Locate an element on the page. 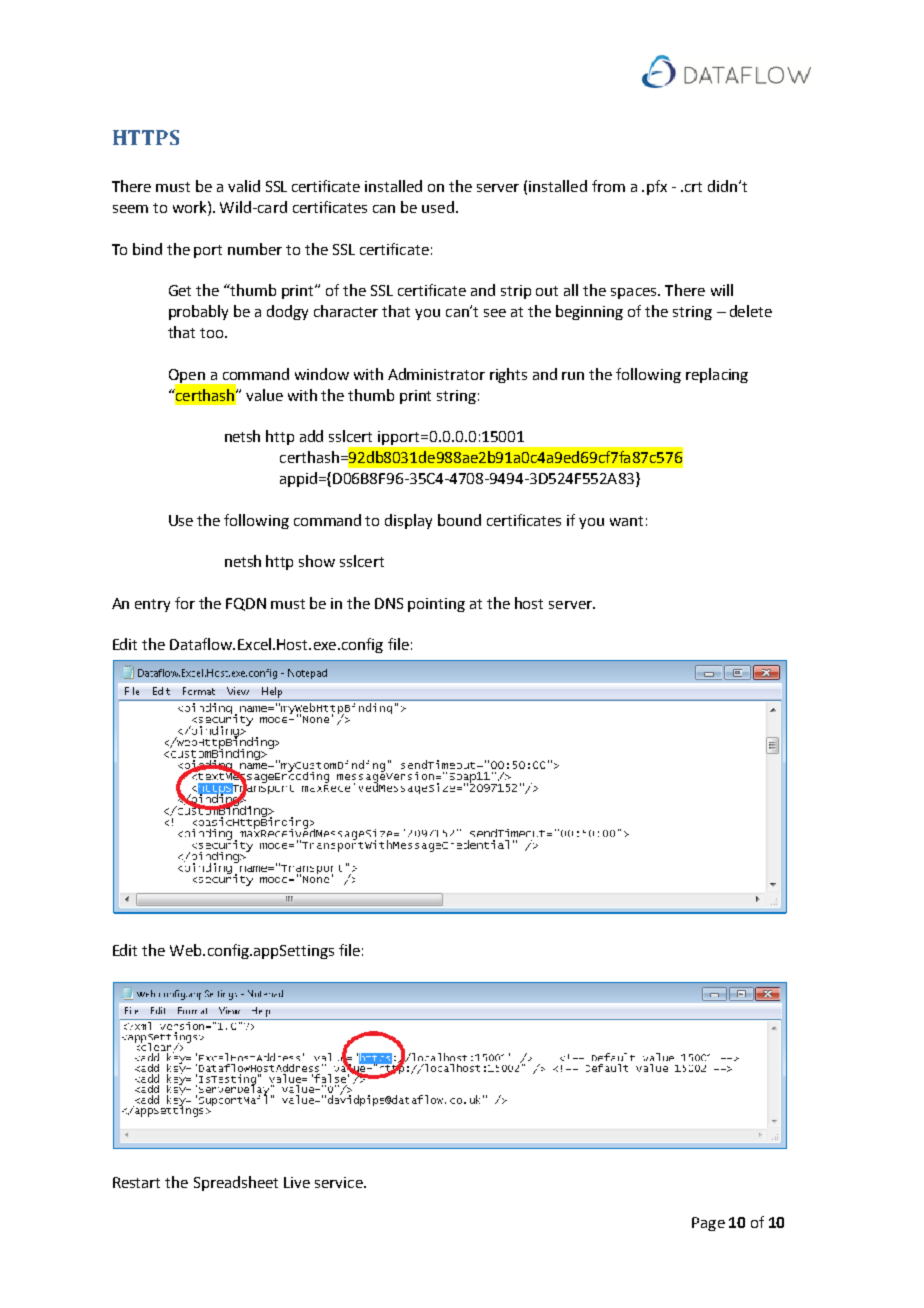 This page has height=1308, width=924. pointing is located at coordinates (436, 605).
